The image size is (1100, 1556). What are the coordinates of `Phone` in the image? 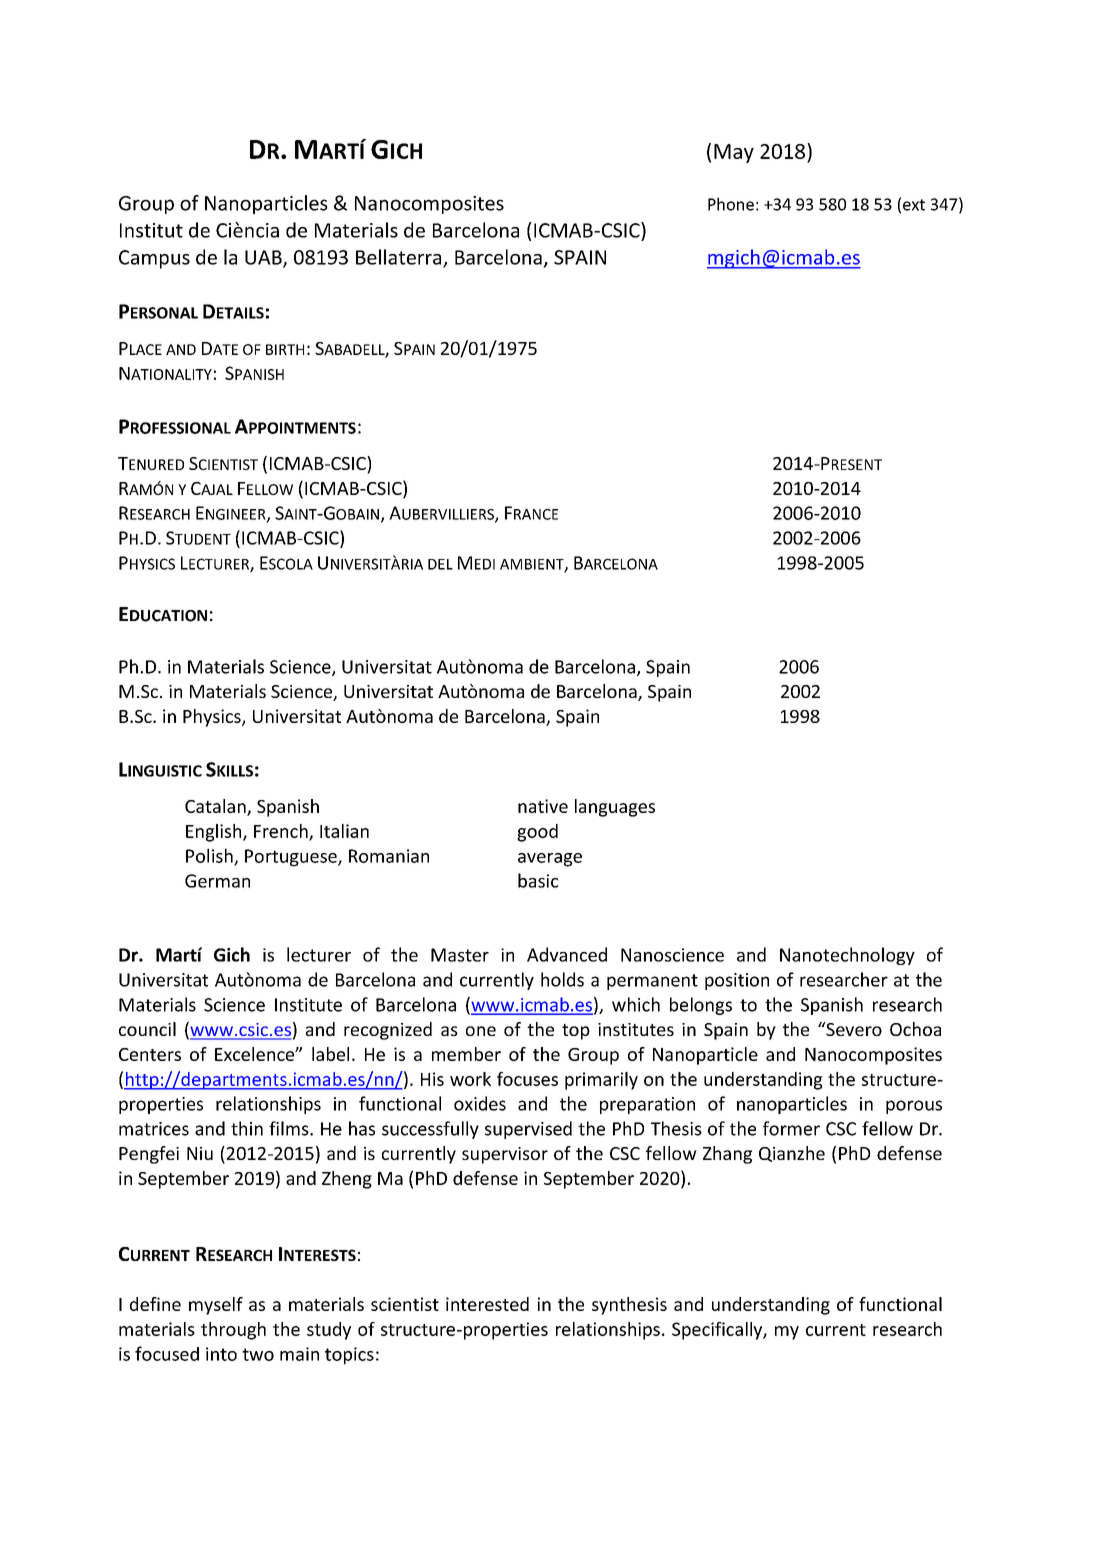 It's located at (731, 204).
